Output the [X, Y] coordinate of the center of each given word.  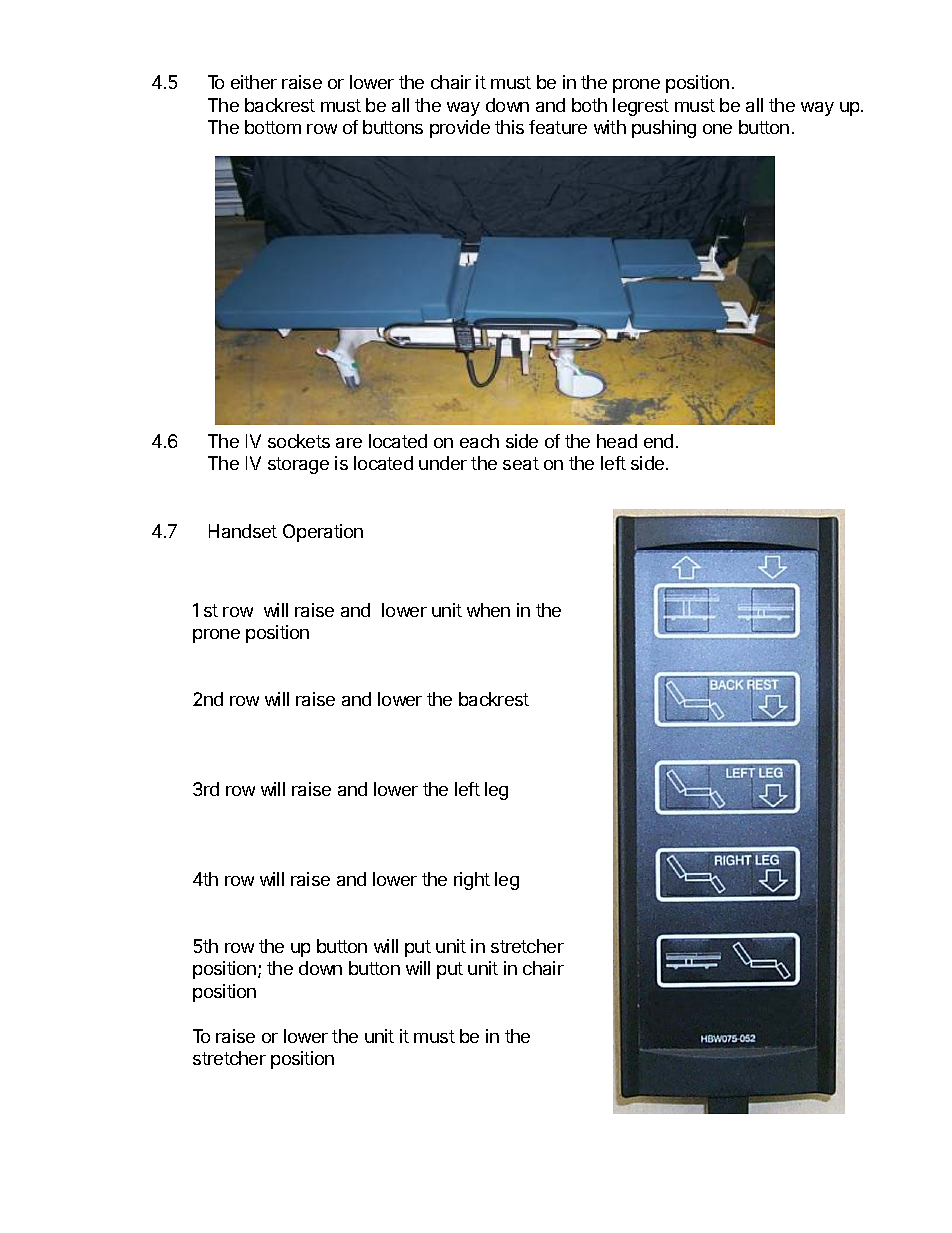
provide [460, 129]
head [617, 441]
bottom [273, 127]
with [610, 127]
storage [298, 465]
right [472, 881]
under [443, 463]
